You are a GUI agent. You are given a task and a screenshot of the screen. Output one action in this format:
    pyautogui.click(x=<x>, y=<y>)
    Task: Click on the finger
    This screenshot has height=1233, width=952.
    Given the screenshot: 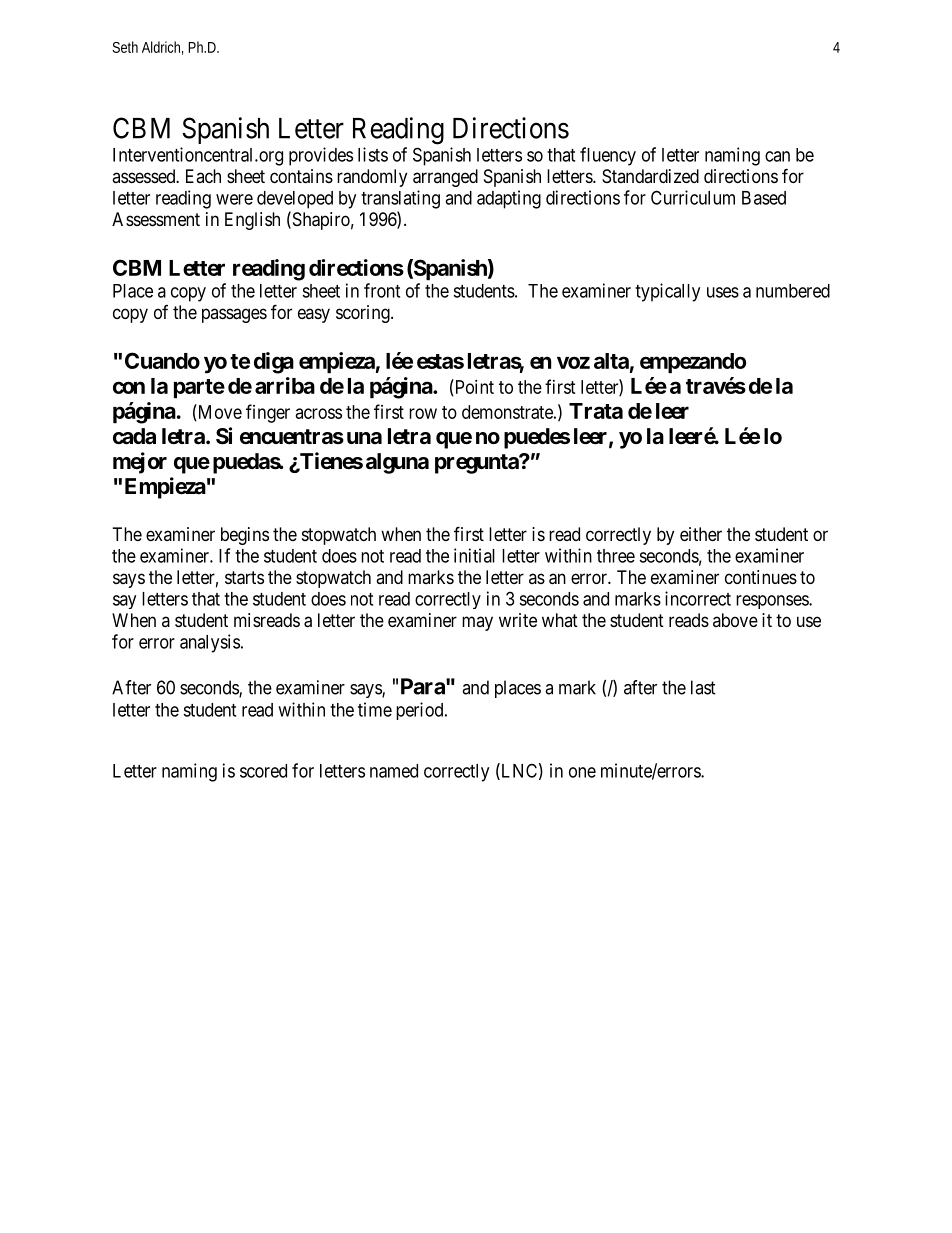 What is the action you would take?
    pyautogui.click(x=268, y=413)
